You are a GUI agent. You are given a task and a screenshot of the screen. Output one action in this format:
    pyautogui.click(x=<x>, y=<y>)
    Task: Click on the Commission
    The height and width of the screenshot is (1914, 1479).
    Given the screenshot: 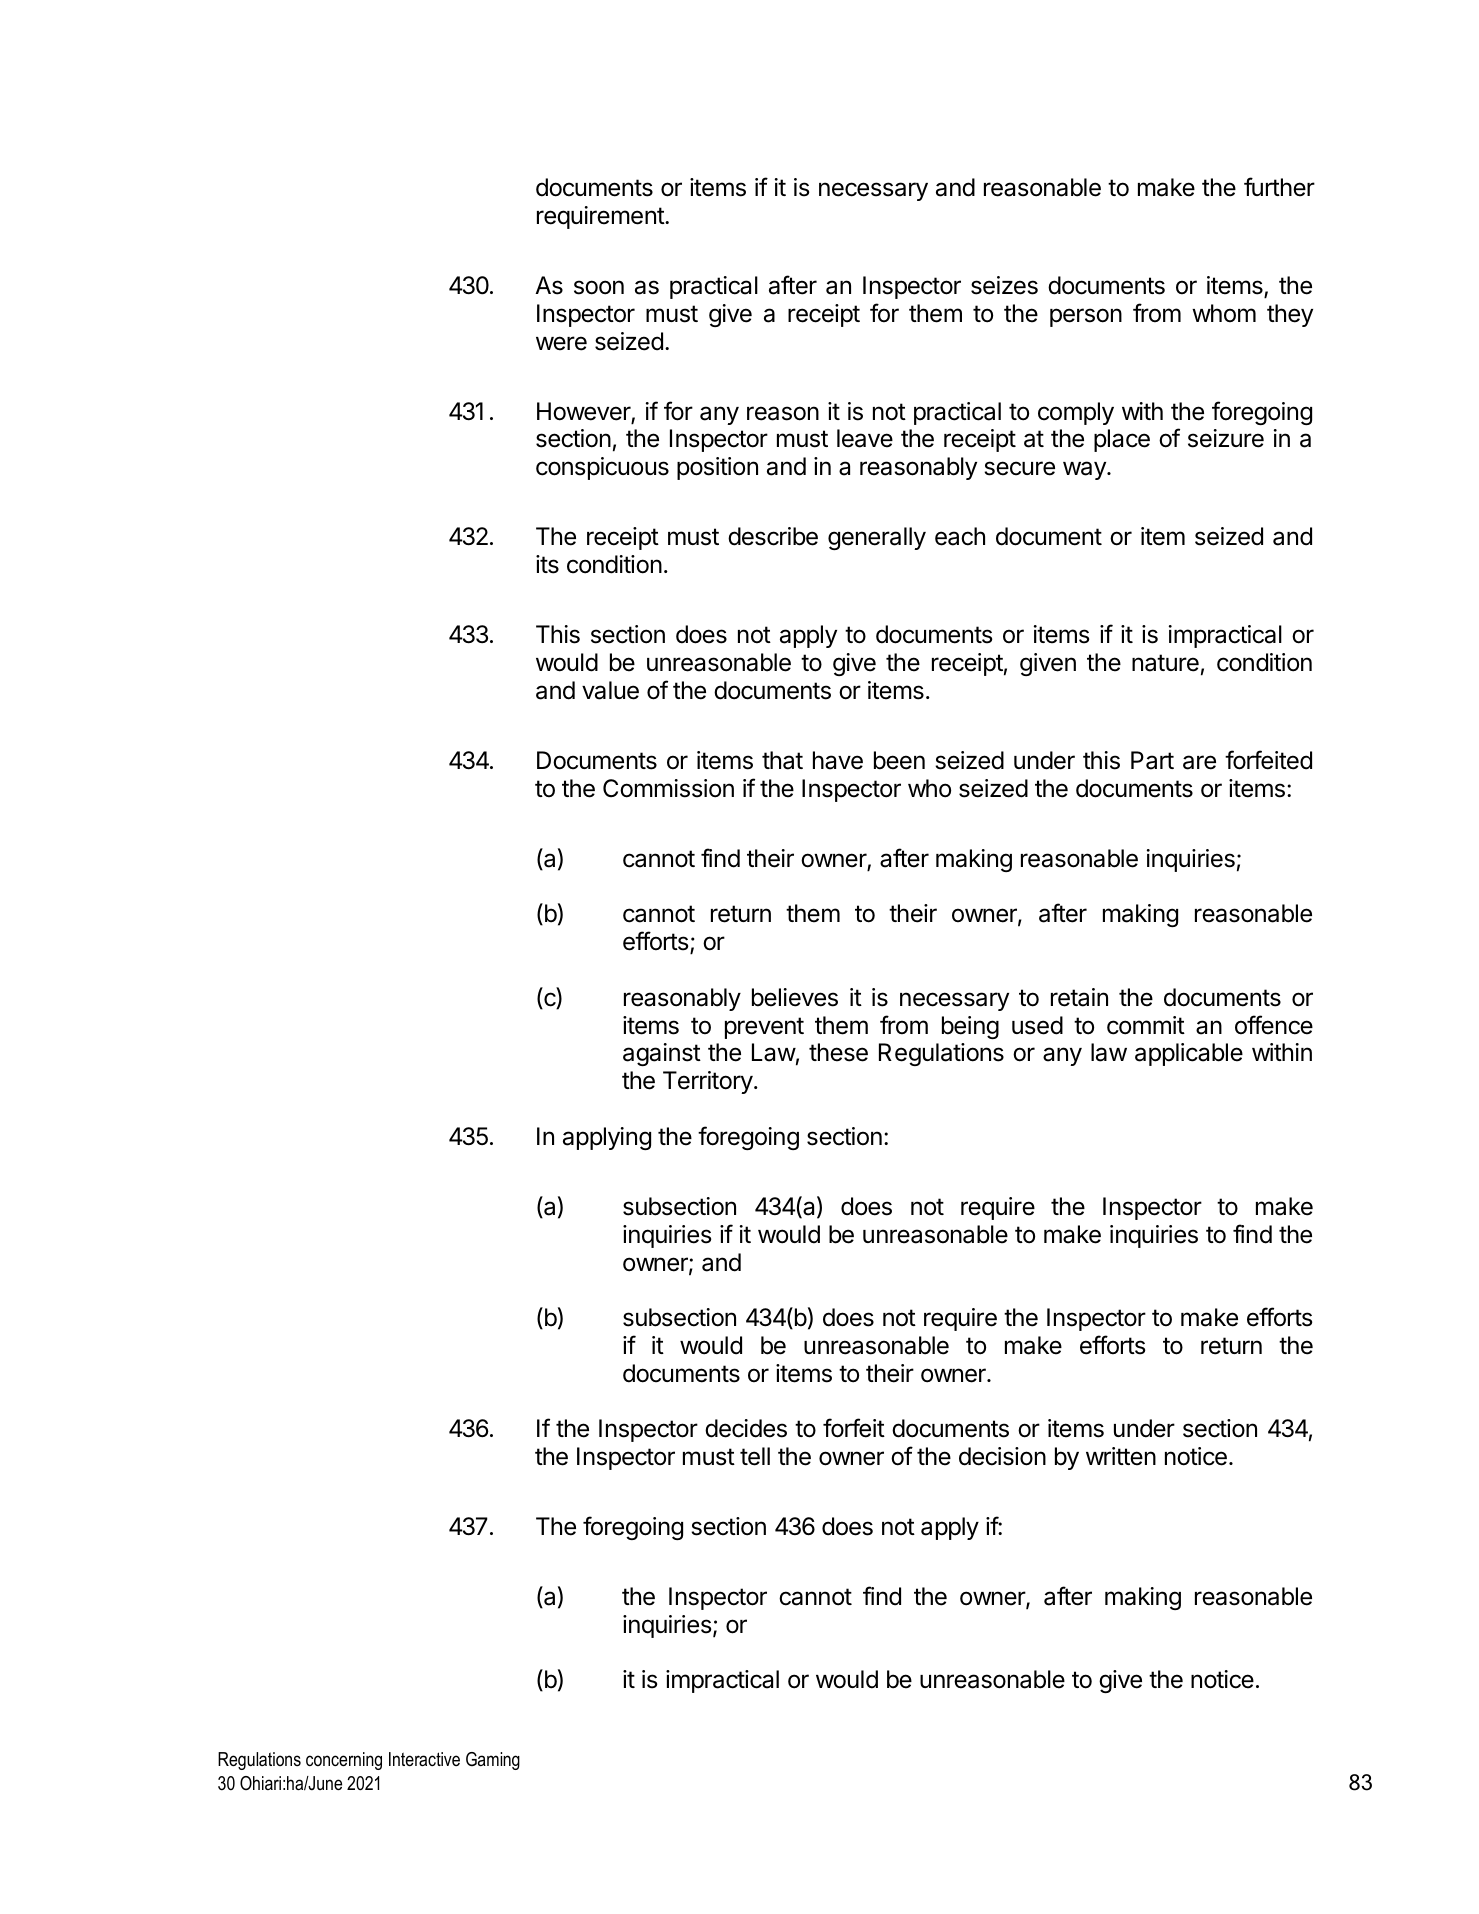 What is the action you would take?
    pyautogui.click(x=668, y=788)
